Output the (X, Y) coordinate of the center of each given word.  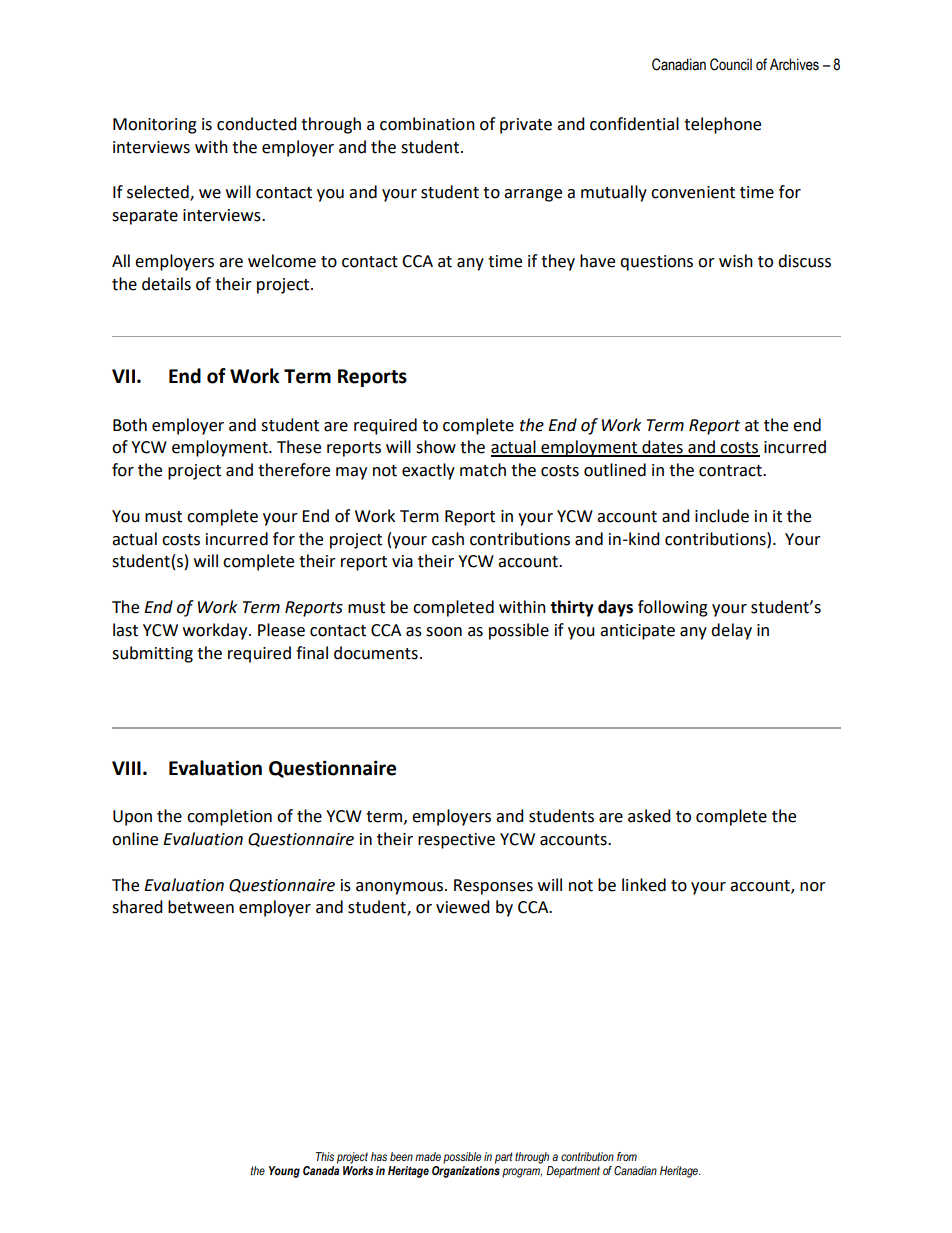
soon (444, 632)
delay (731, 631)
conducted (257, 124)
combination (427, 124)
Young (284, 1172)
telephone (722, 125)
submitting (152, 654)
